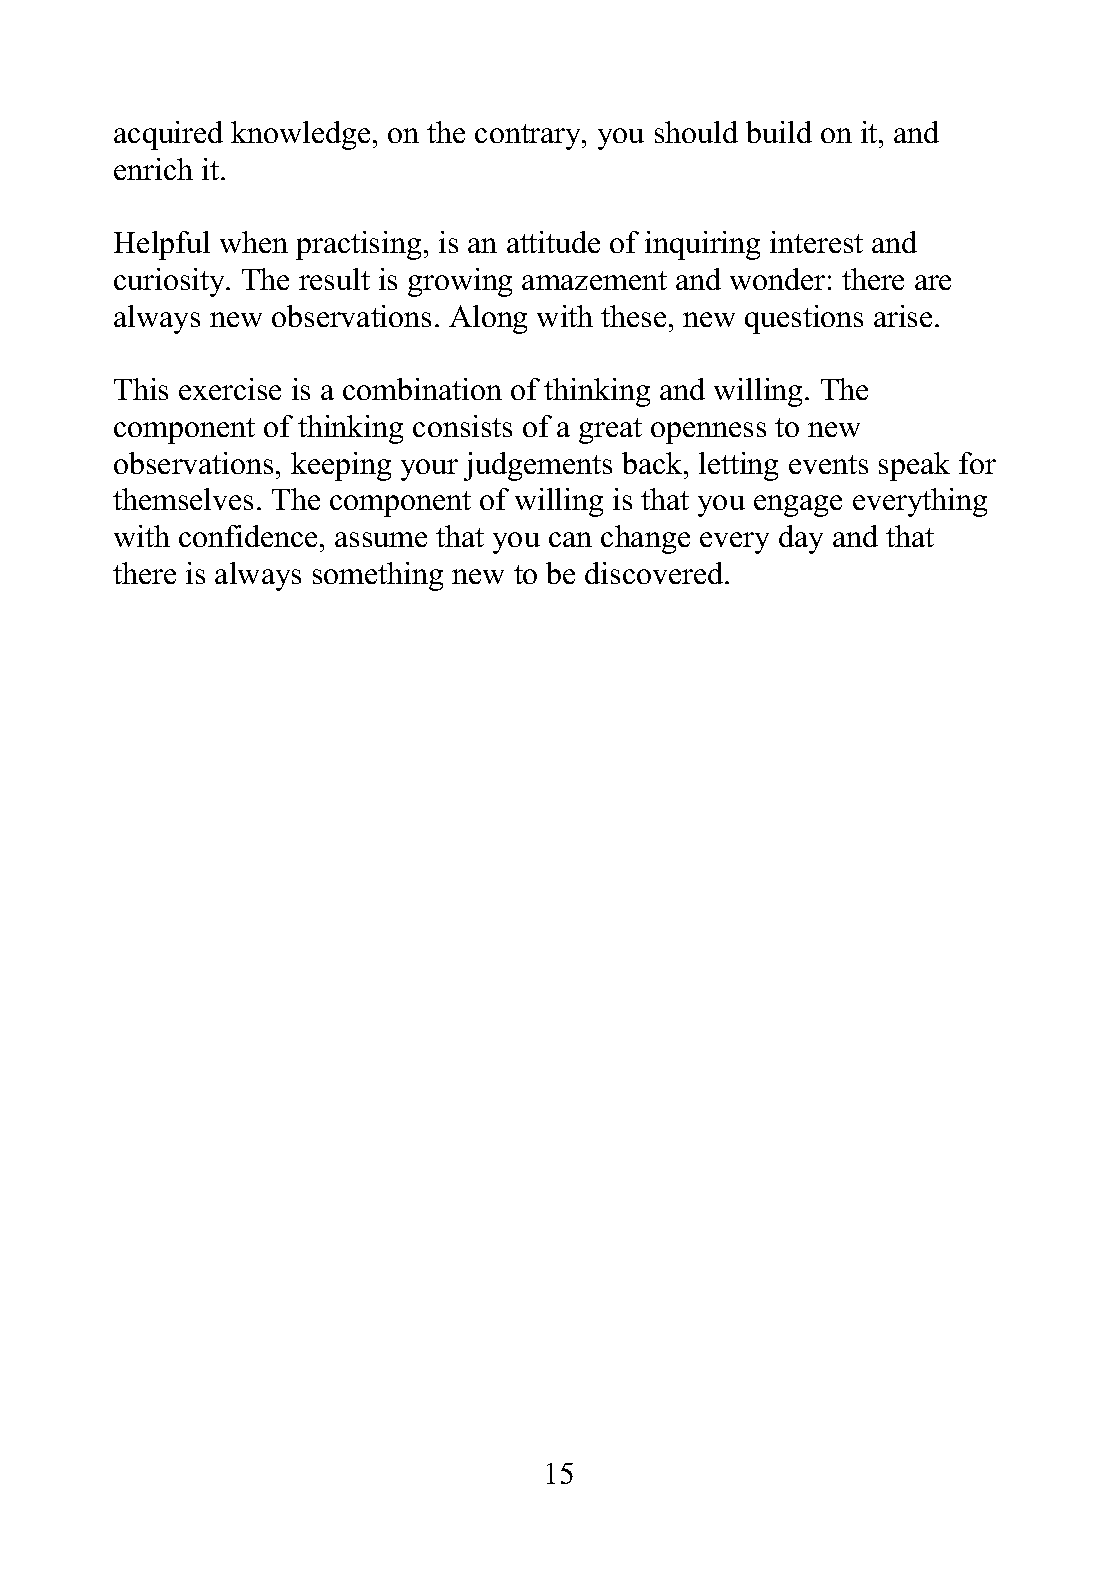 The width and height of the screenshot is (1119, 1585). What do you see at coordinates (488, 319) in the screenshot?
I see `Along` at bounding box center [488, 319].
